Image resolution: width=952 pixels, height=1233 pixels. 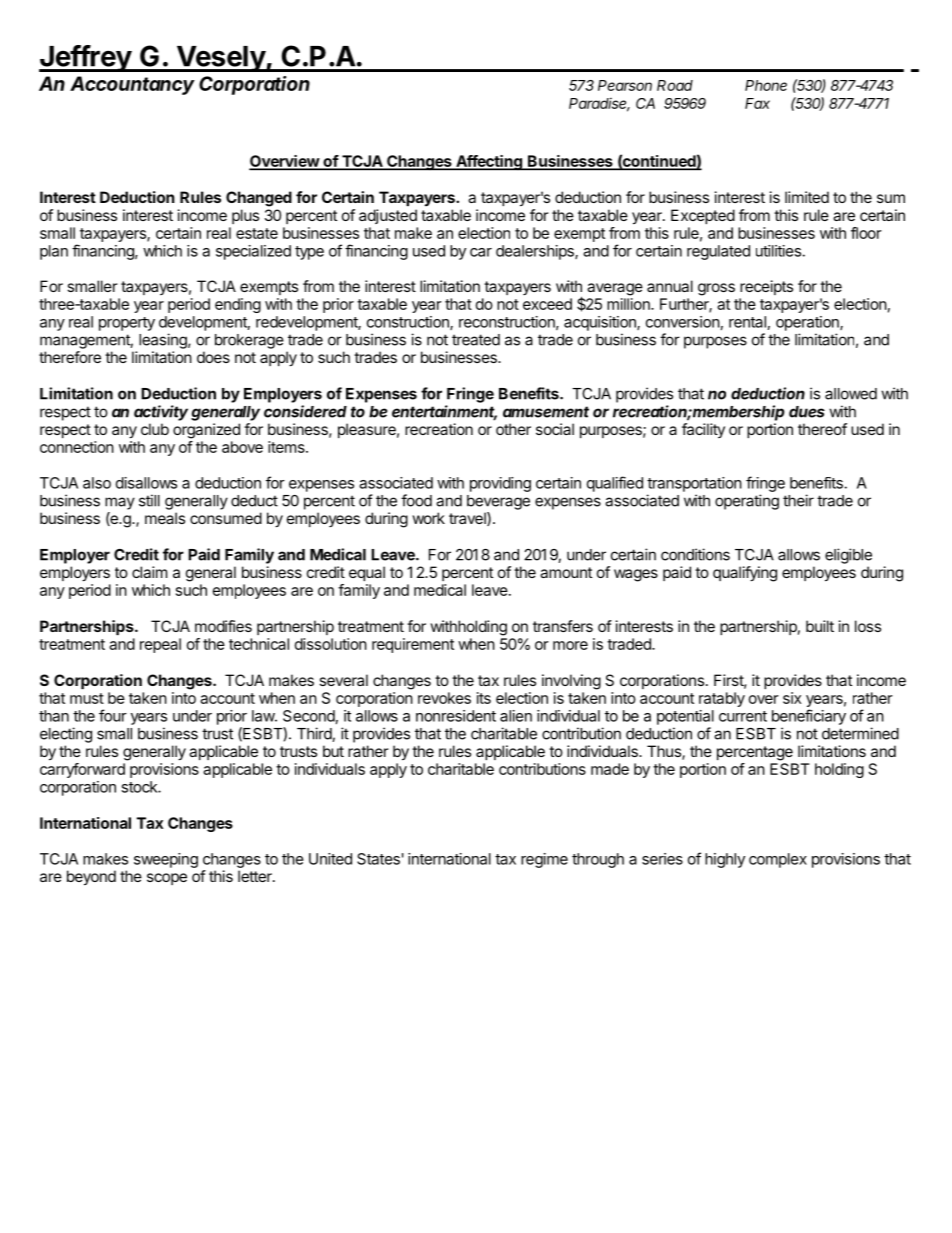 I want to click on States, so click(x=378, y=859).
